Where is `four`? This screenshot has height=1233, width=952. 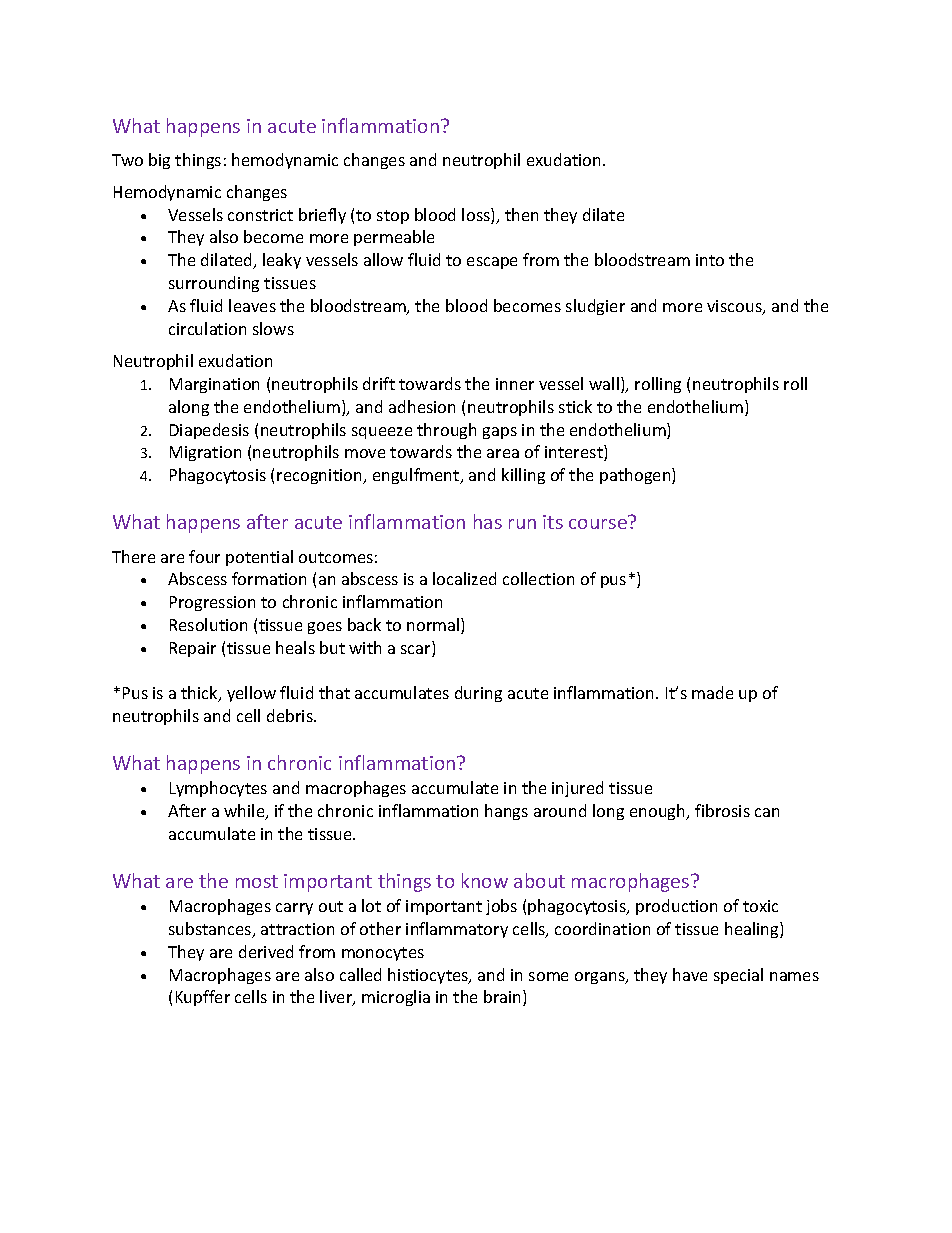 four is located at coordinates (204, 556).
